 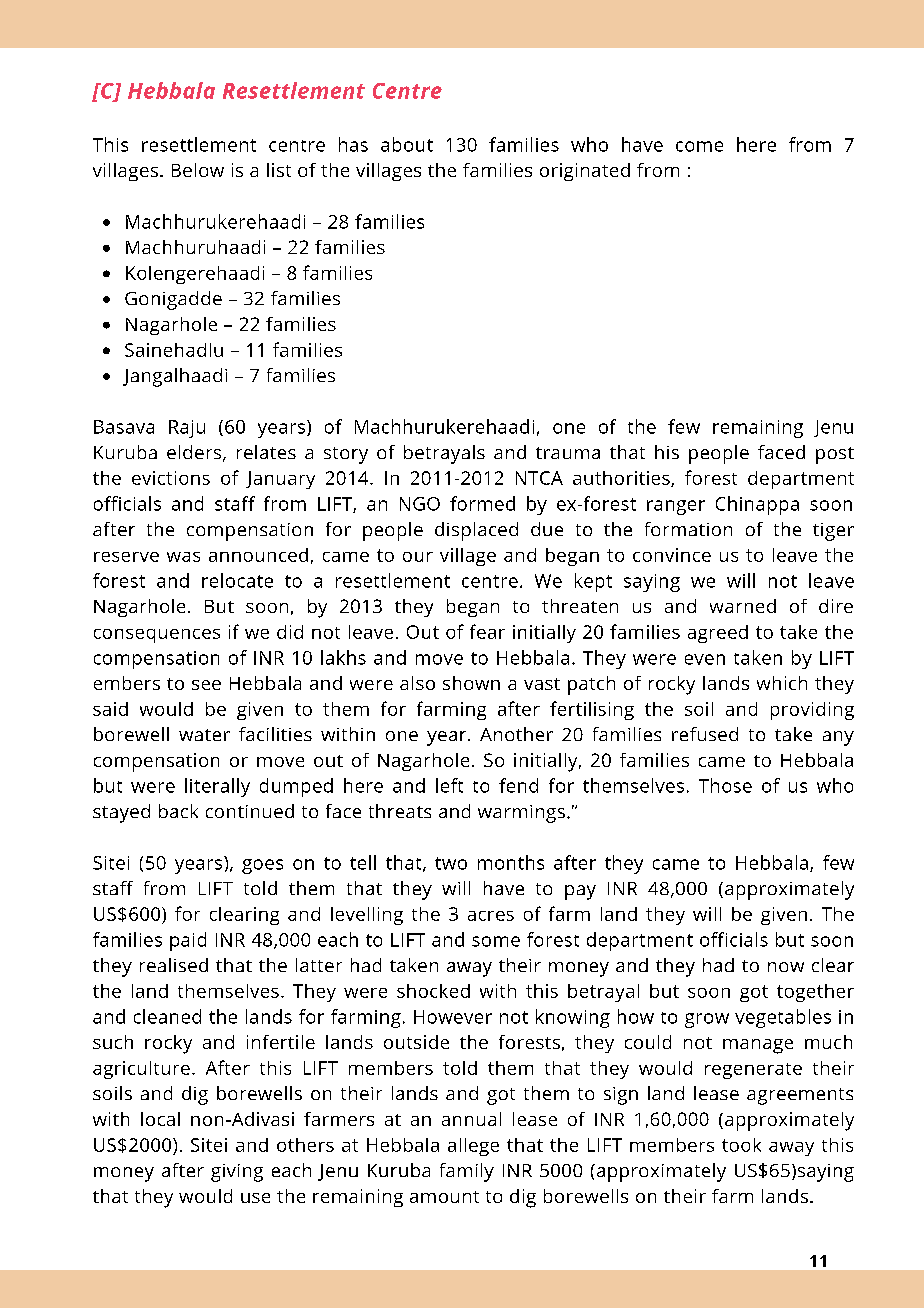 I want to click on took, so click(x=741, y=1145).
